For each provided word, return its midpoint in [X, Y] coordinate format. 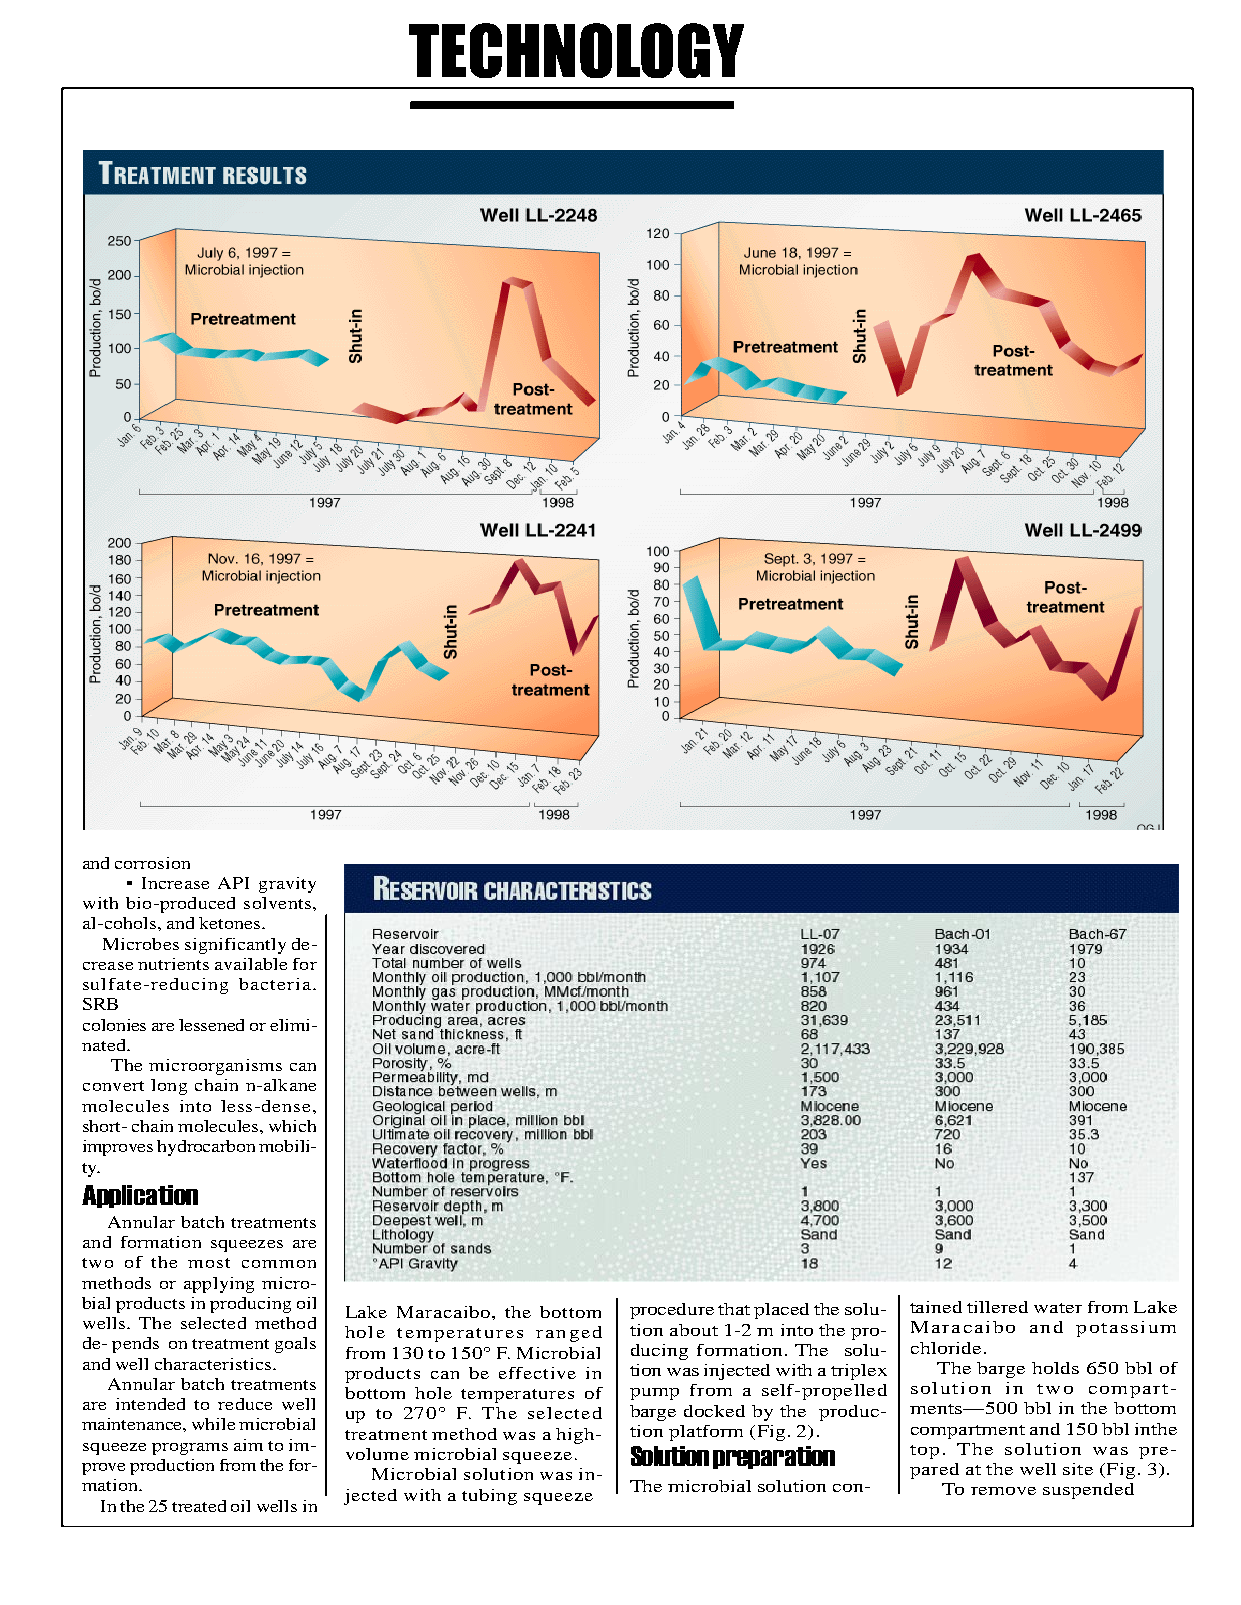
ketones [231, 923]
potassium [1126, 1329]
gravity [287, 885]
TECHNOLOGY [576, 50]
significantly [235, 946]
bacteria [275, 984]
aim [248, 1445]
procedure [672, 1311]
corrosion [152, 863]
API [233, 883]
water [1058, 1308]
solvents [277, 903]
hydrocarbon [206, 1148]
